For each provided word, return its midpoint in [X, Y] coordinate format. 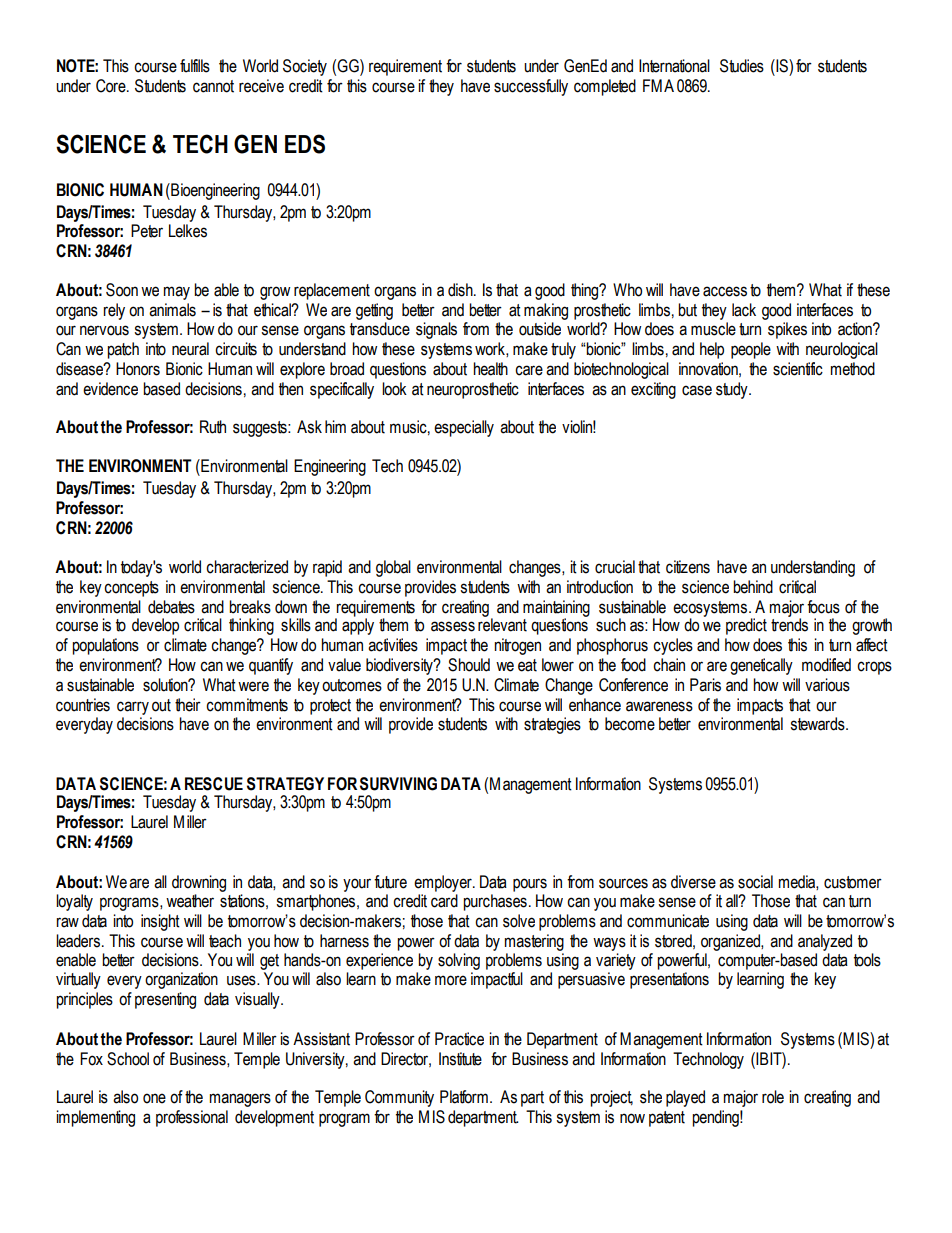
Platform [464, 1097]
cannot [213, 86]
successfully [531, 87]
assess [453, 626]
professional [192, 1118]
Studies [742, 66]
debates [171, 607]
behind [753, 587]
